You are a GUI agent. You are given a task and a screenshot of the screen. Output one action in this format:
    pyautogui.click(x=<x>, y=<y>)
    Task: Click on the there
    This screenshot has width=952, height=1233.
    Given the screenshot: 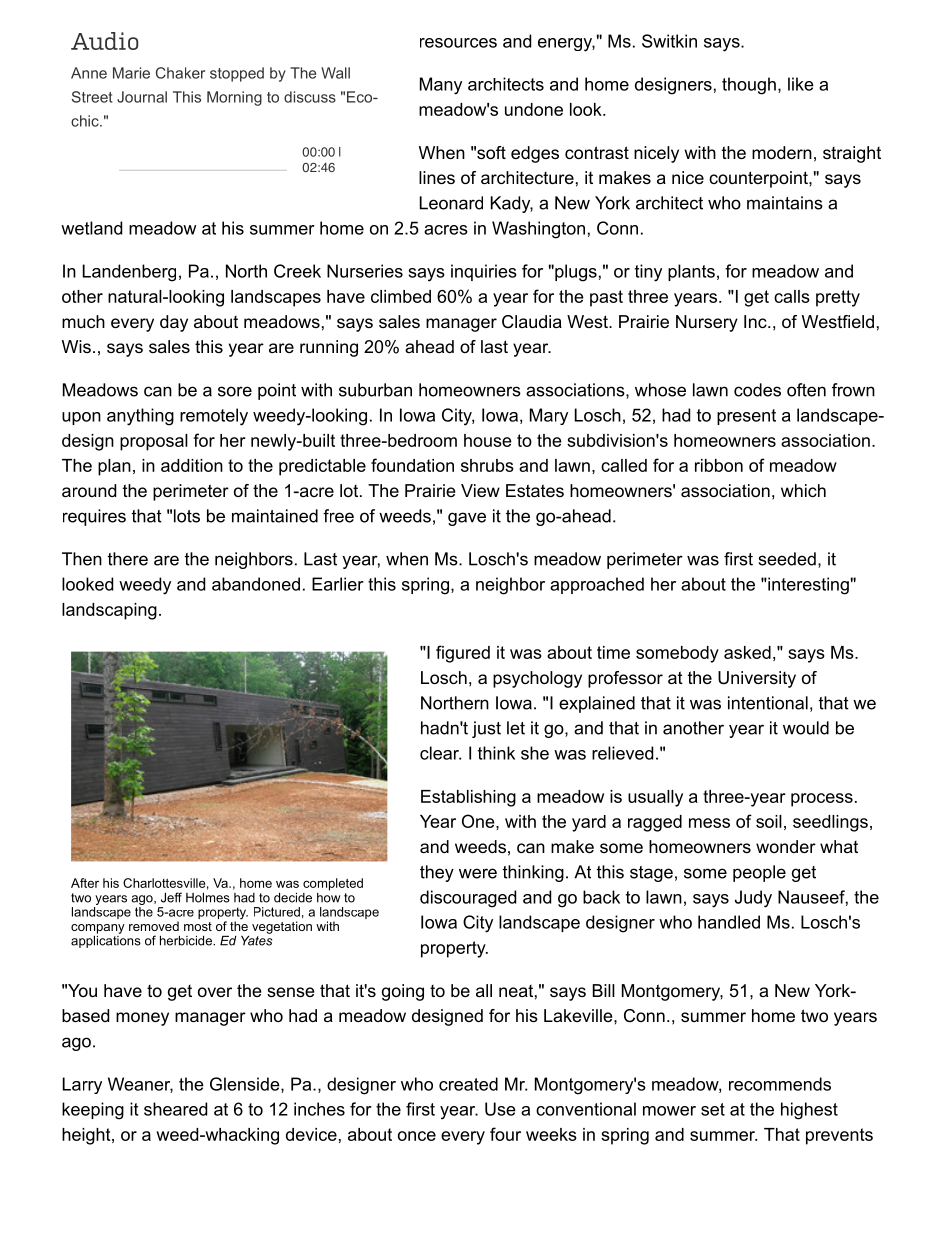 What is the action you would take?
    pyautogui.click(x=128, y=559)
